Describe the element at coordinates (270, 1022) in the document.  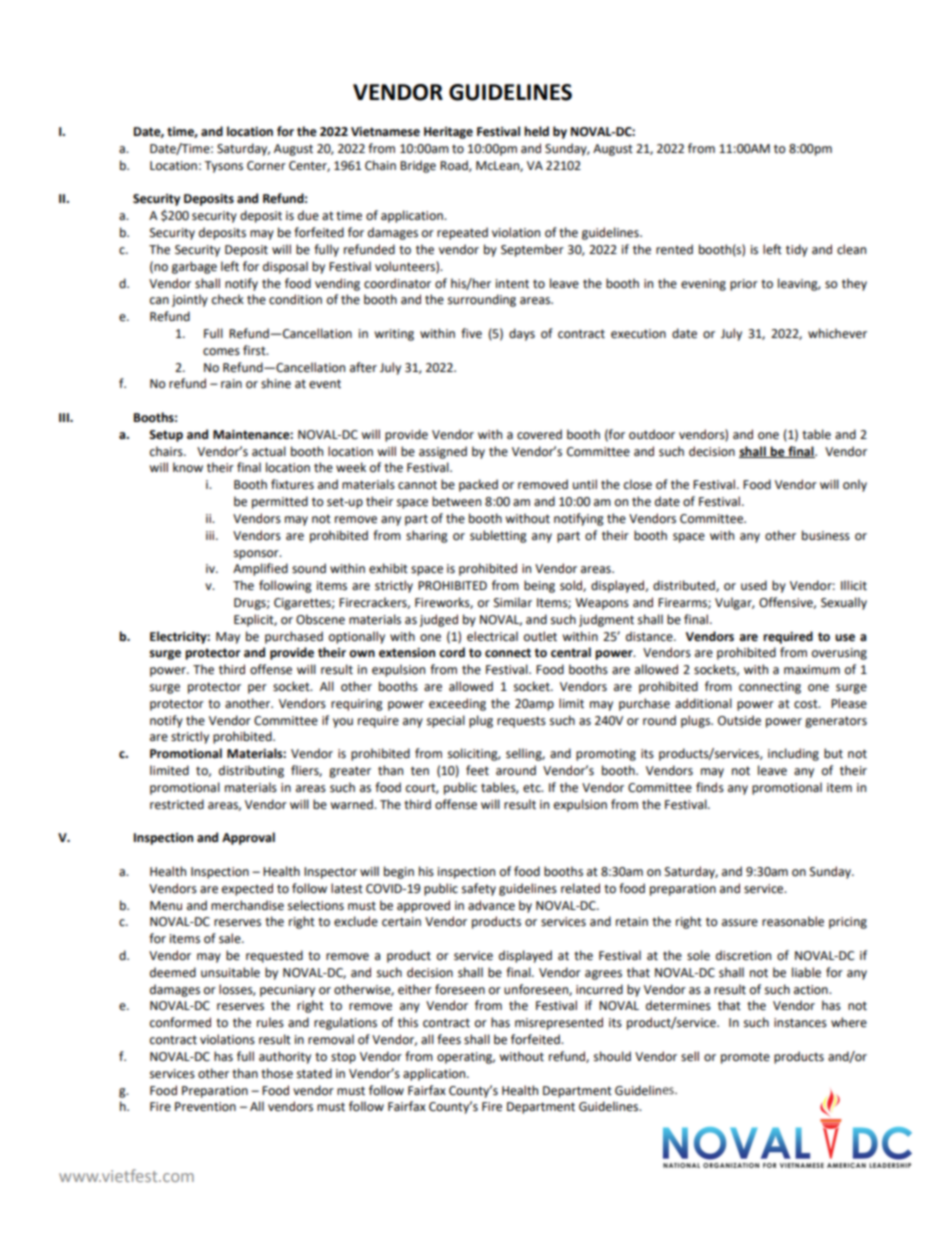
I see `rules` at that location.
